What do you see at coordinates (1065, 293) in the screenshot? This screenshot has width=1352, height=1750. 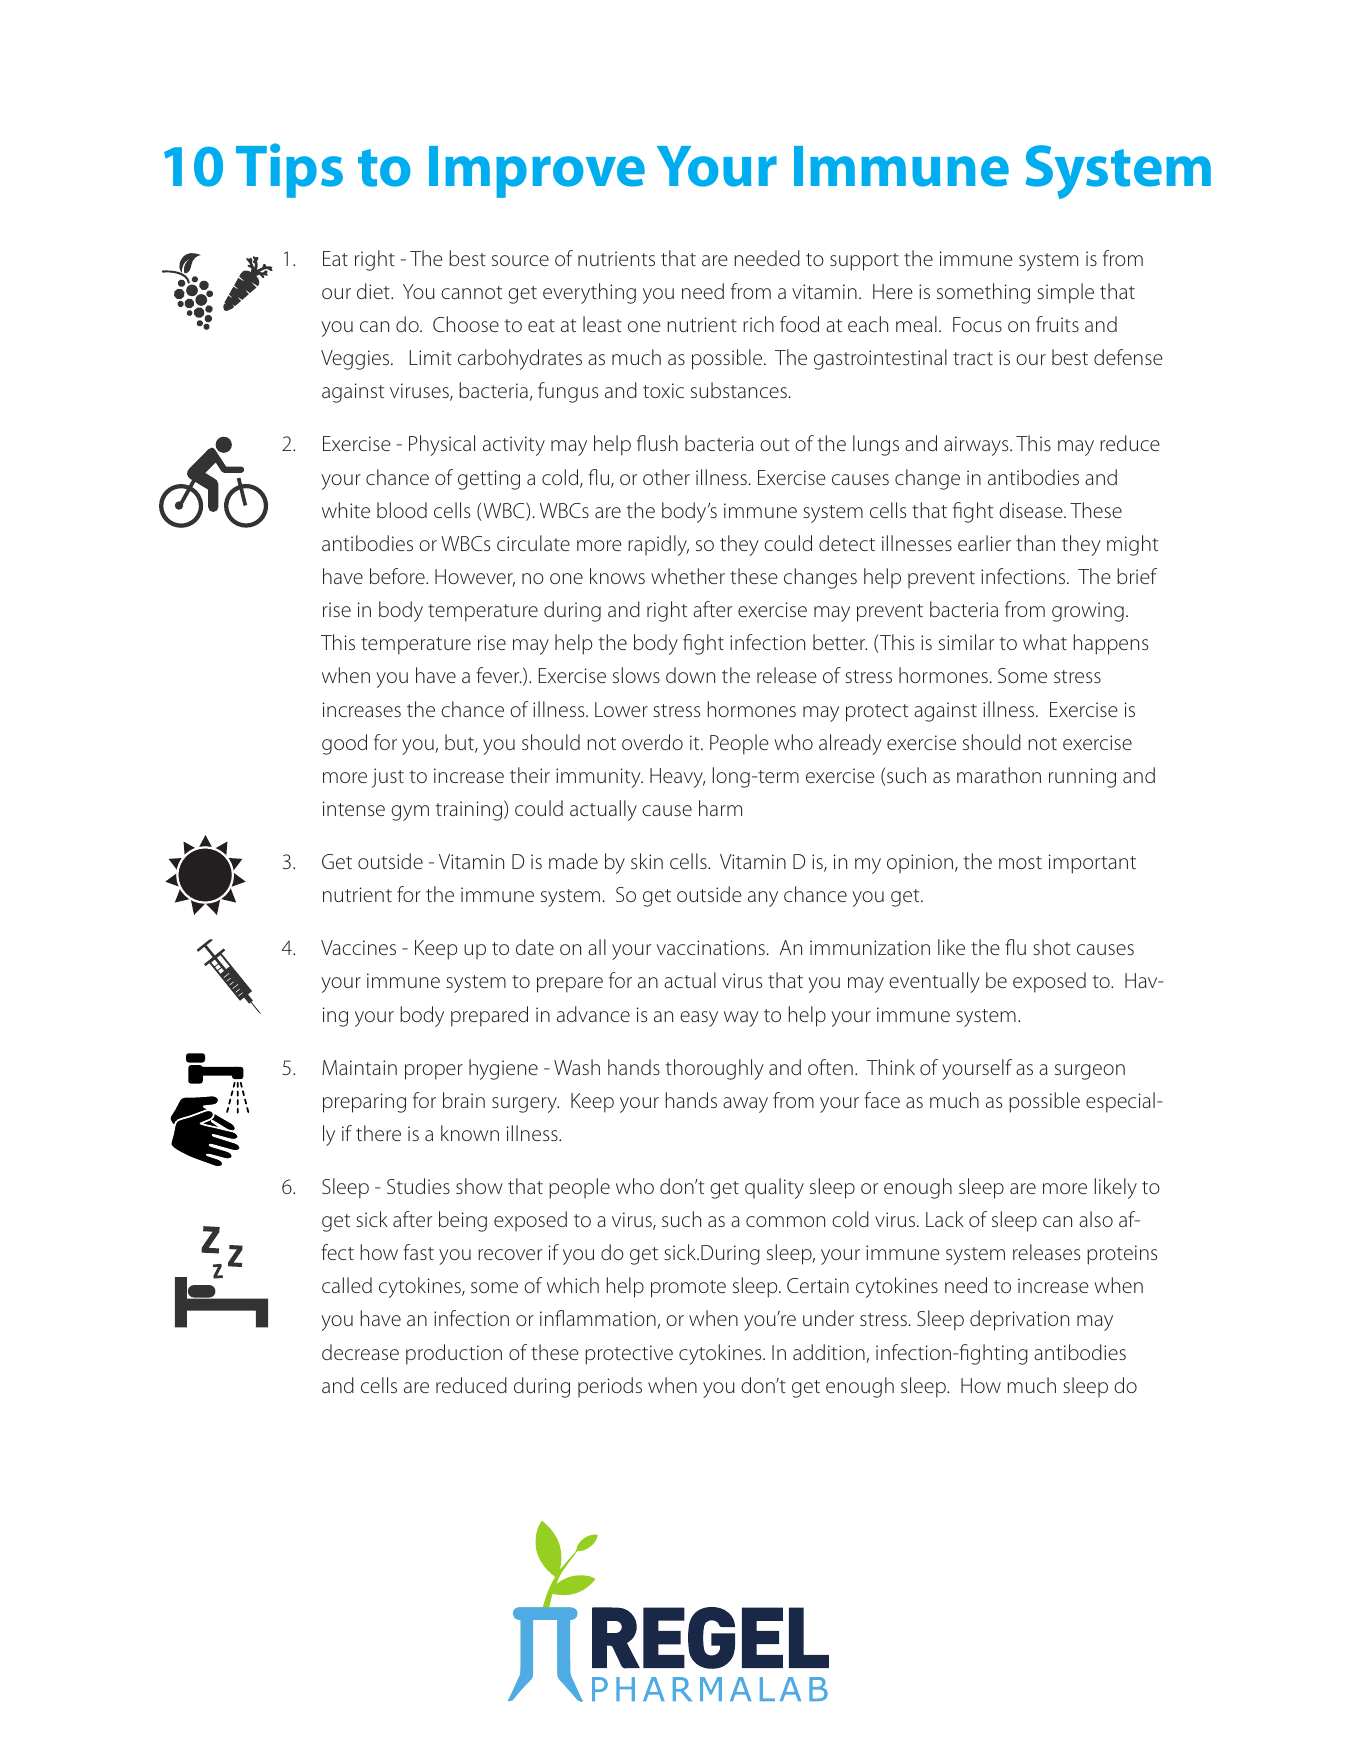 I see `simple` at bounding box center [1065, 293].
